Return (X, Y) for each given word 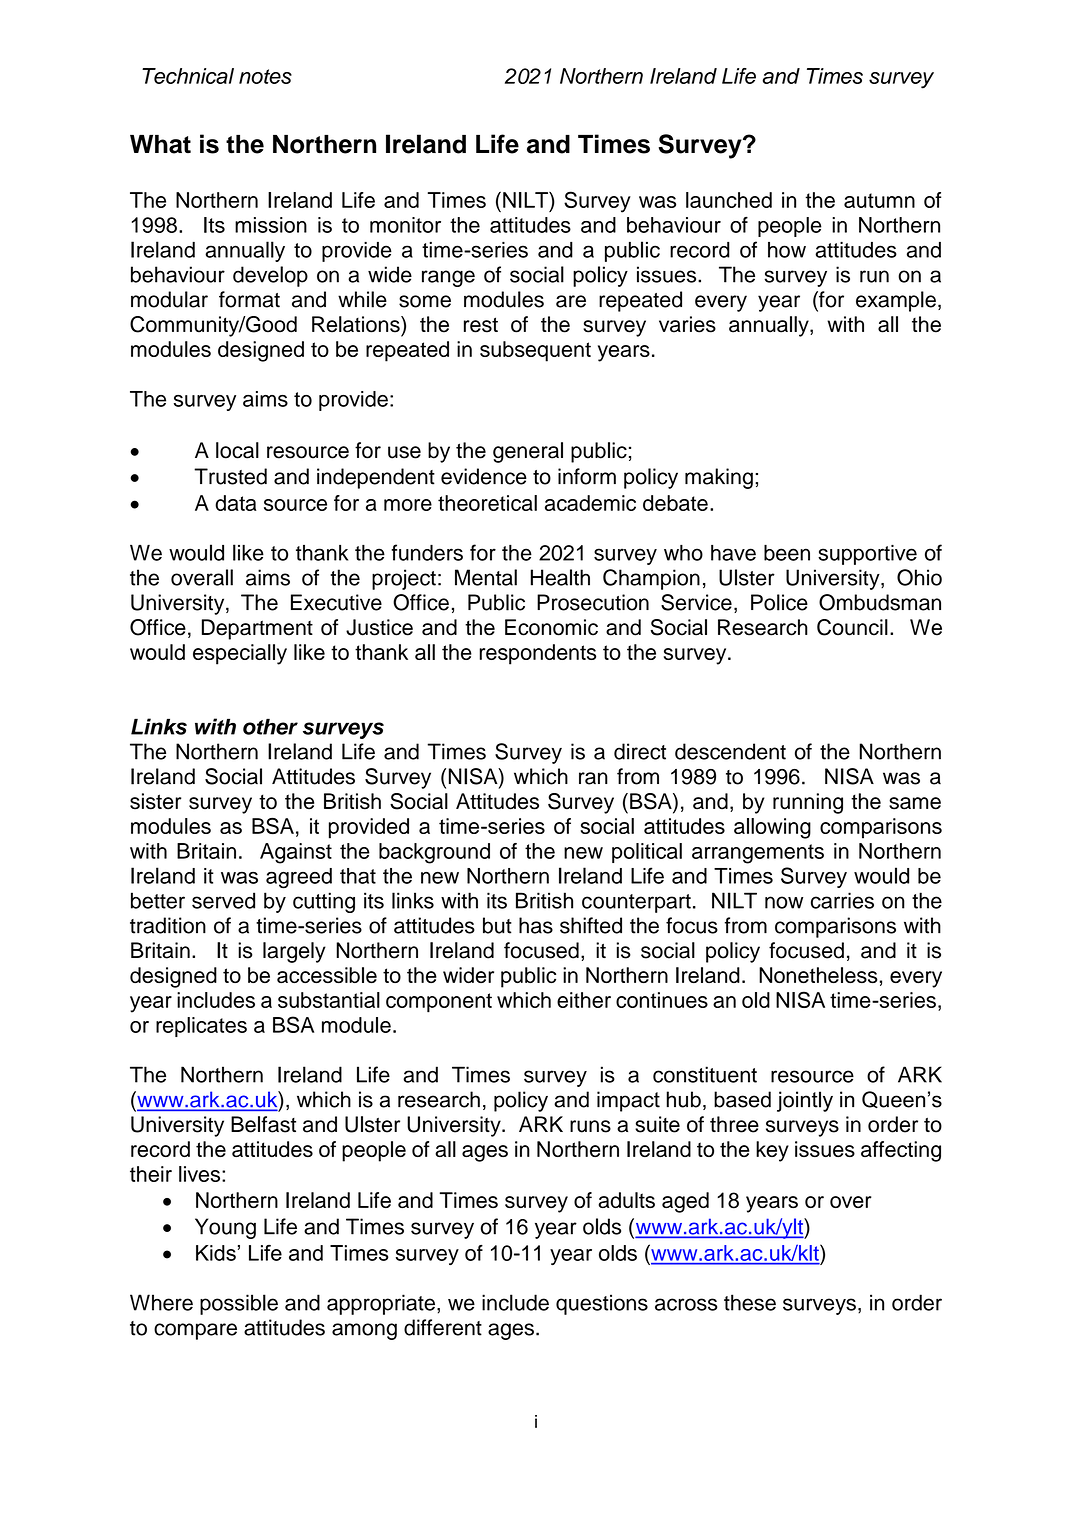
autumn (879, 200)
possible (239, 1304)
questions (602, 1304)
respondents (537, 654)
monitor (405, 225)
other (270, 726)
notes (265, 76)
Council (852, 627)
